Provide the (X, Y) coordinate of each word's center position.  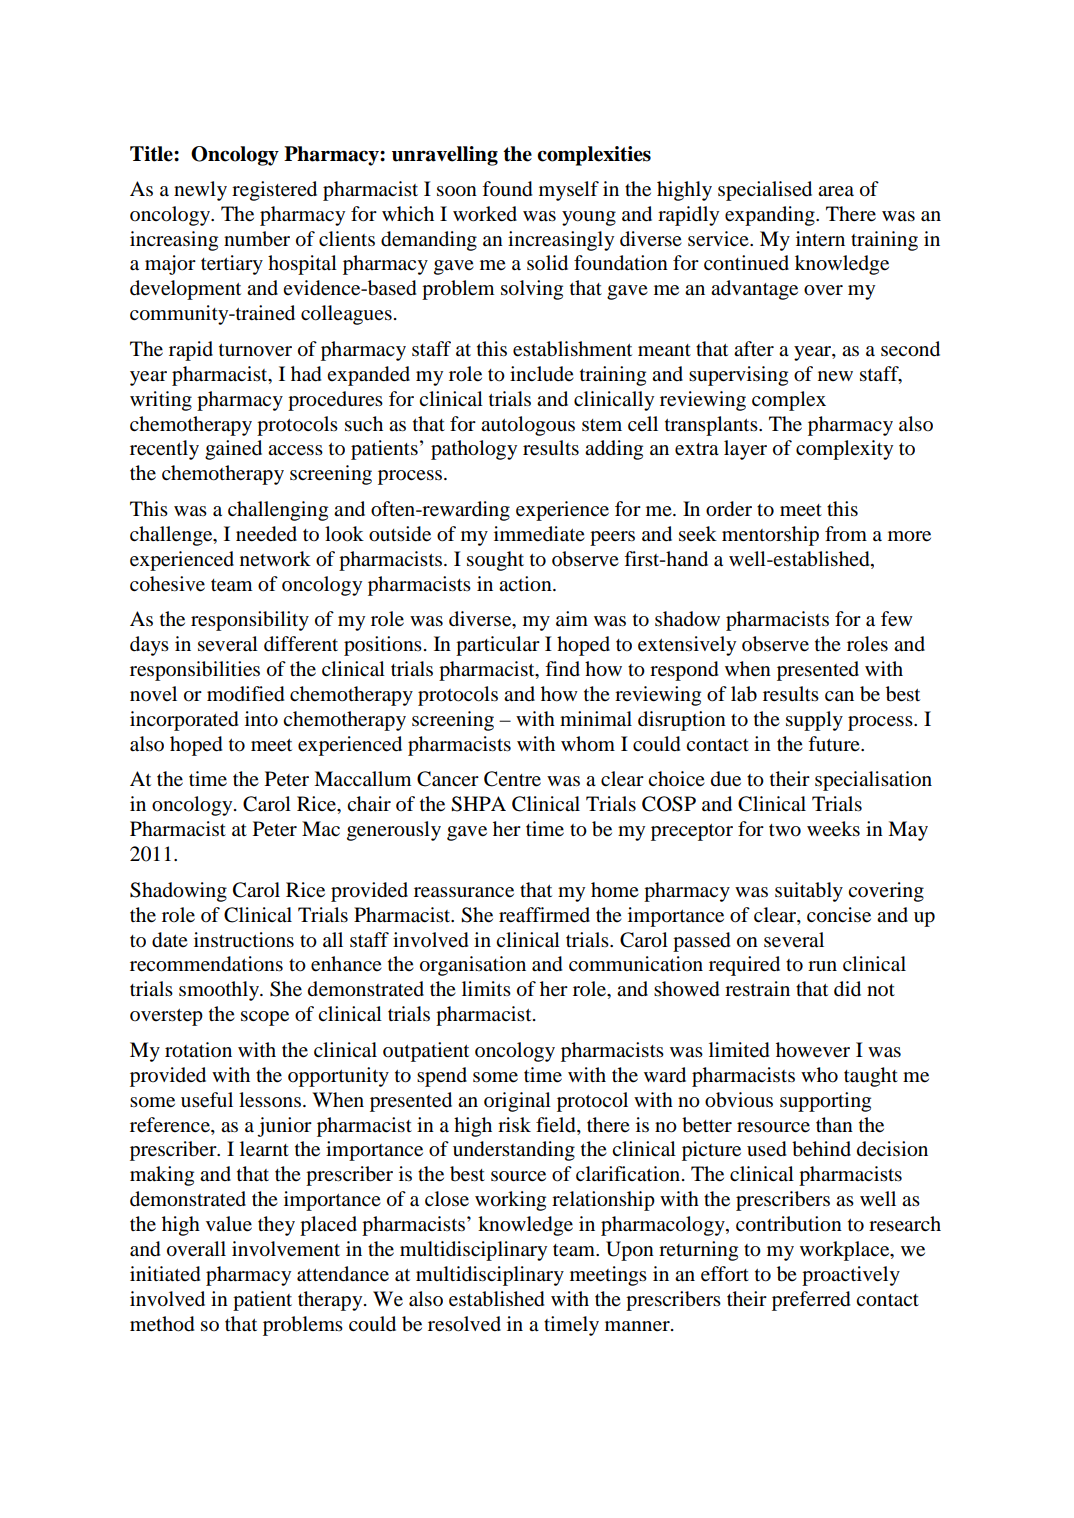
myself (569, 191)
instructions (244, 940)
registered (274, 191)
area (836, 191)
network (275, 559)
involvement (286, 1249)
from (846, 534)
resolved (464, 1324)
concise (839, 915)
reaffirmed (544, 915)
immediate (539, 534)
